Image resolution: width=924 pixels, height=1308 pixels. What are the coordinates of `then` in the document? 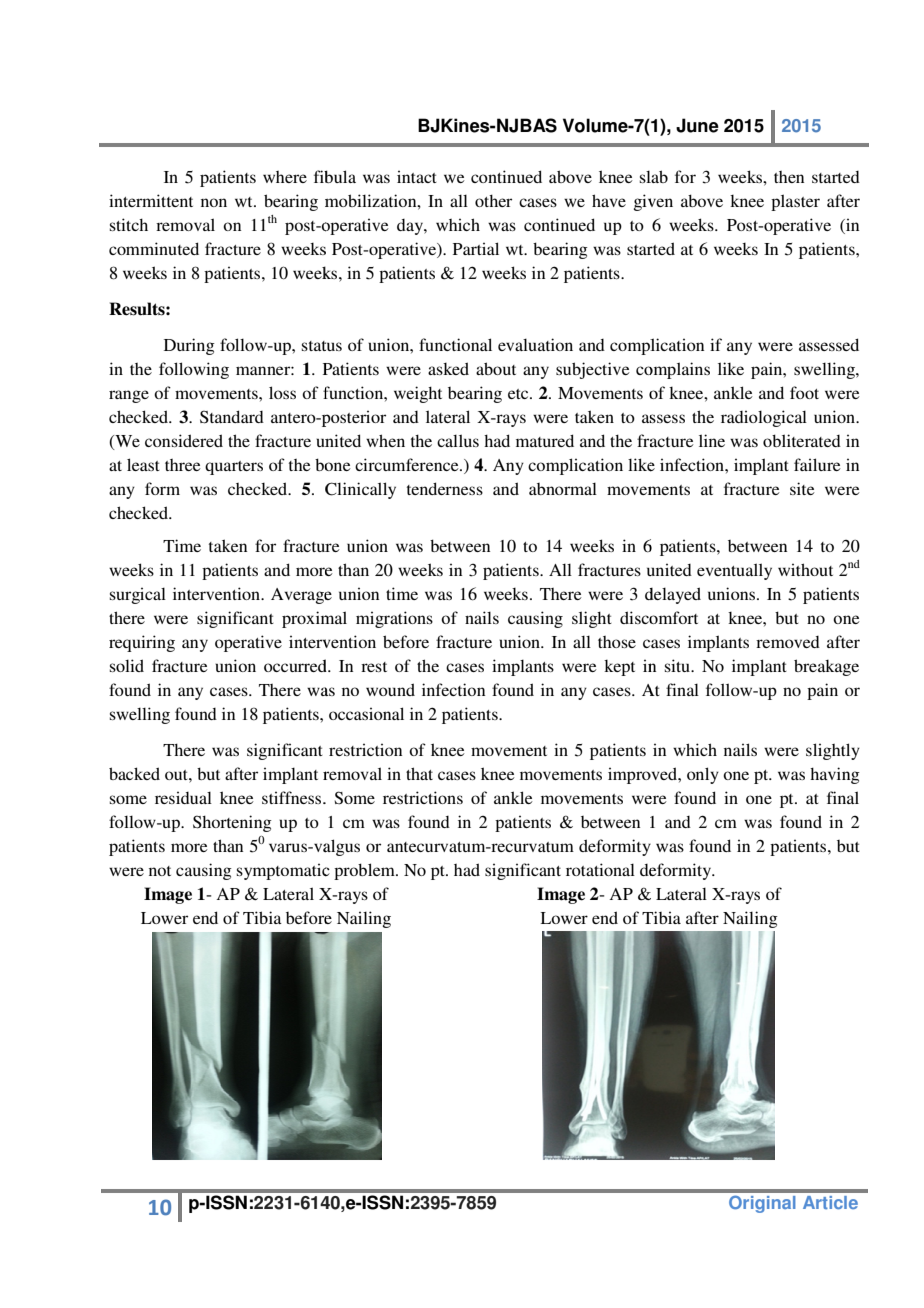 It's located at (789, 177).
